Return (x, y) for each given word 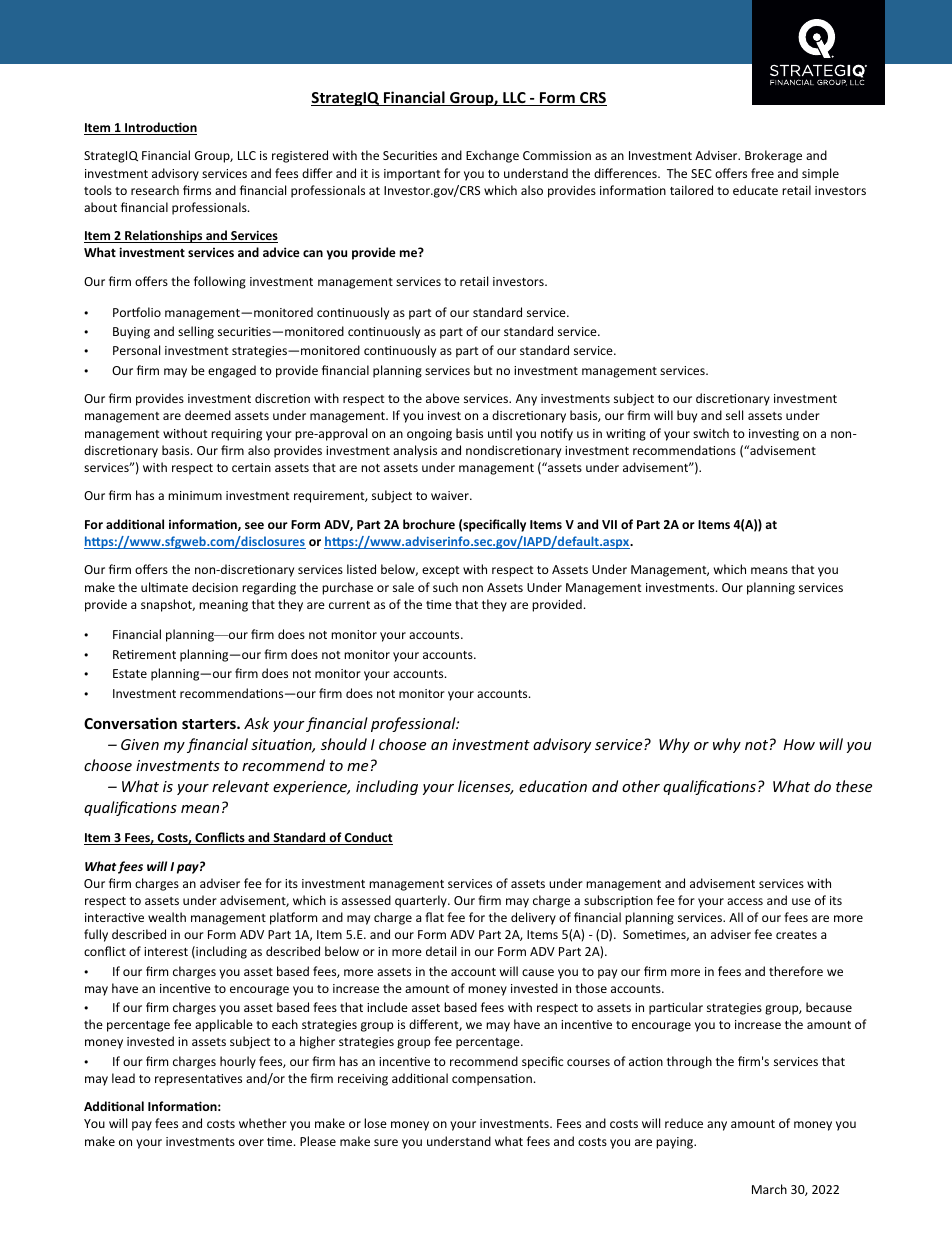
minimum (195, 495)
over (251, 1142)
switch (711, 433)
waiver (451, 495)
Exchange (492, 156)
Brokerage (773, 156)
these (854, 786)
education (553, 786)
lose (375, 1123)
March (769, 1189)
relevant (240, 786)
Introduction (160, 128)
